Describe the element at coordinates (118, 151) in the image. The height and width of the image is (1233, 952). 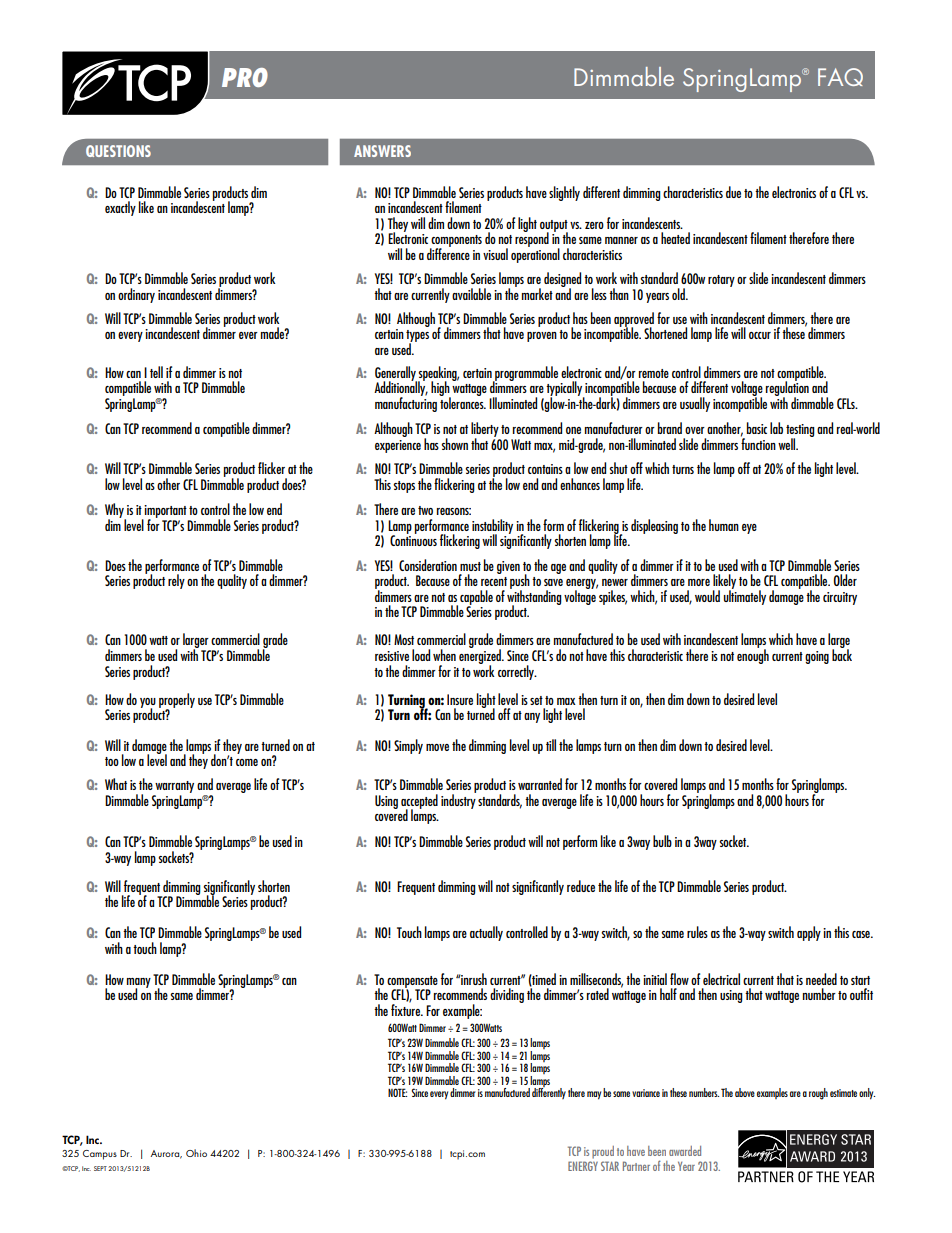
I see `QUESTIONS` at that location.
